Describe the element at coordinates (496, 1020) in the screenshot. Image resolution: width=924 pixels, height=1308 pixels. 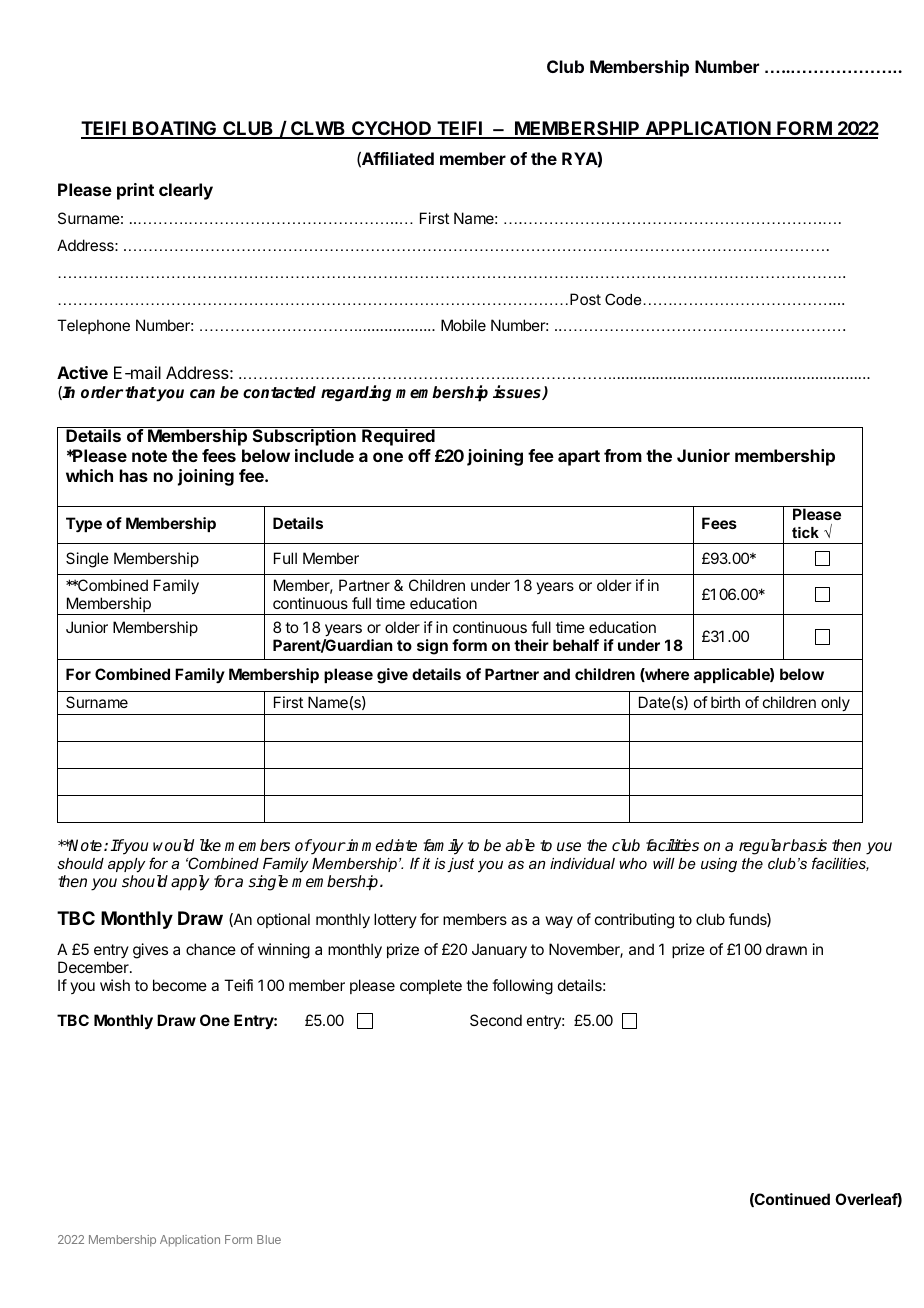
I see `Second` at that location.
